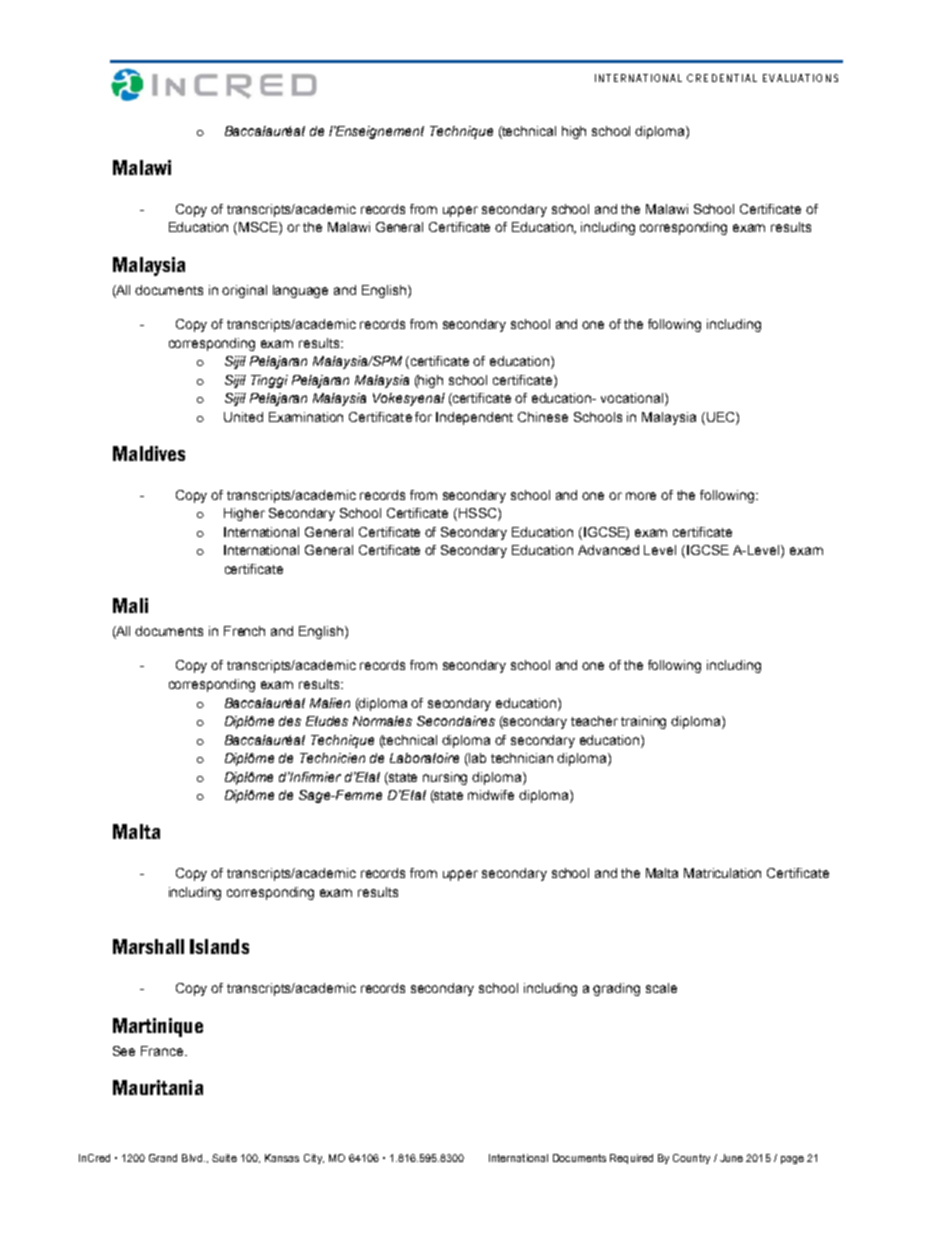  I want to click on training, so click(643, 722).
